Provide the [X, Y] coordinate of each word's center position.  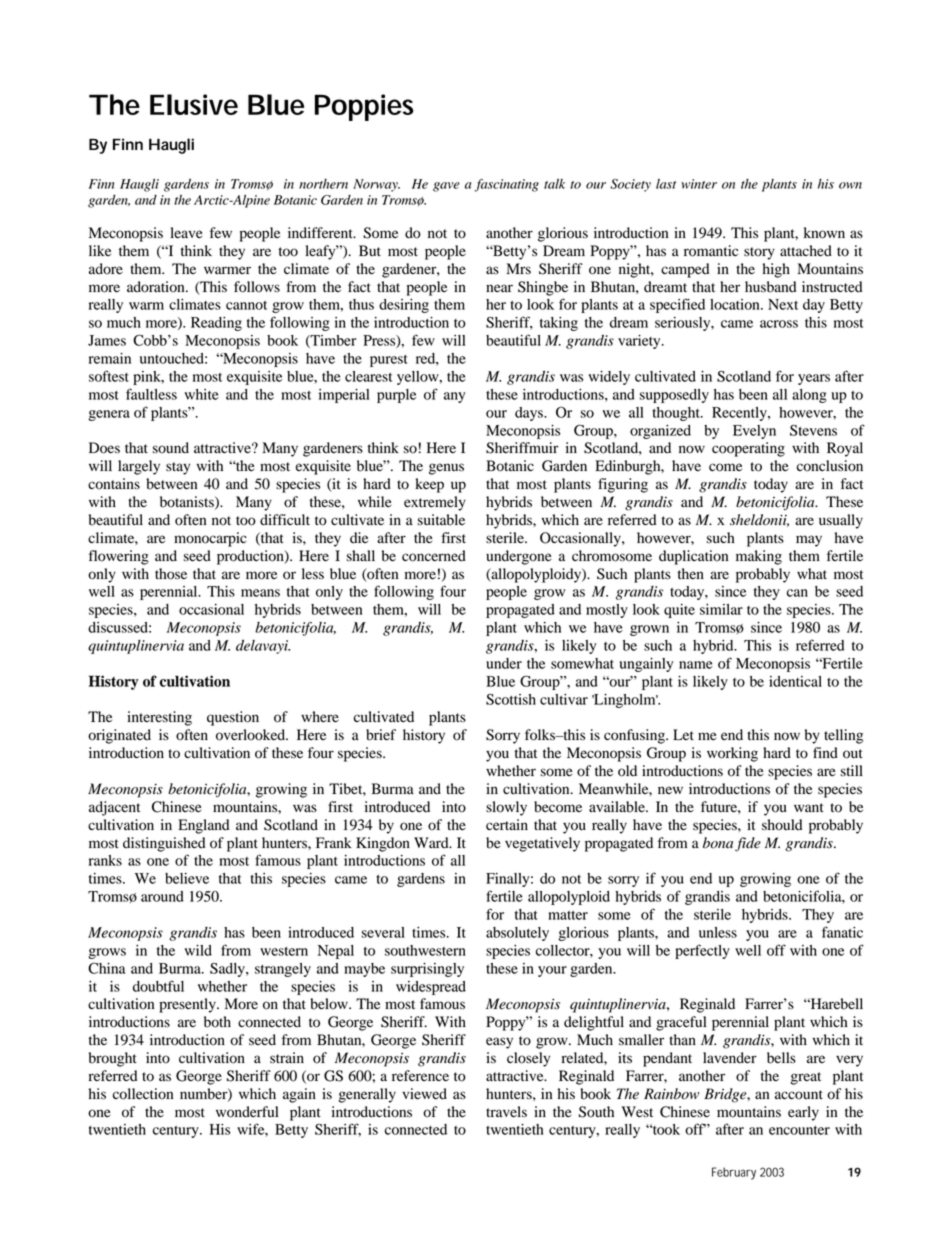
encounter [799, 1130]
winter [699, 184]
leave [186, 232]
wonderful [247, 1112]
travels [506, 1112]
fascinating [506, 185]
